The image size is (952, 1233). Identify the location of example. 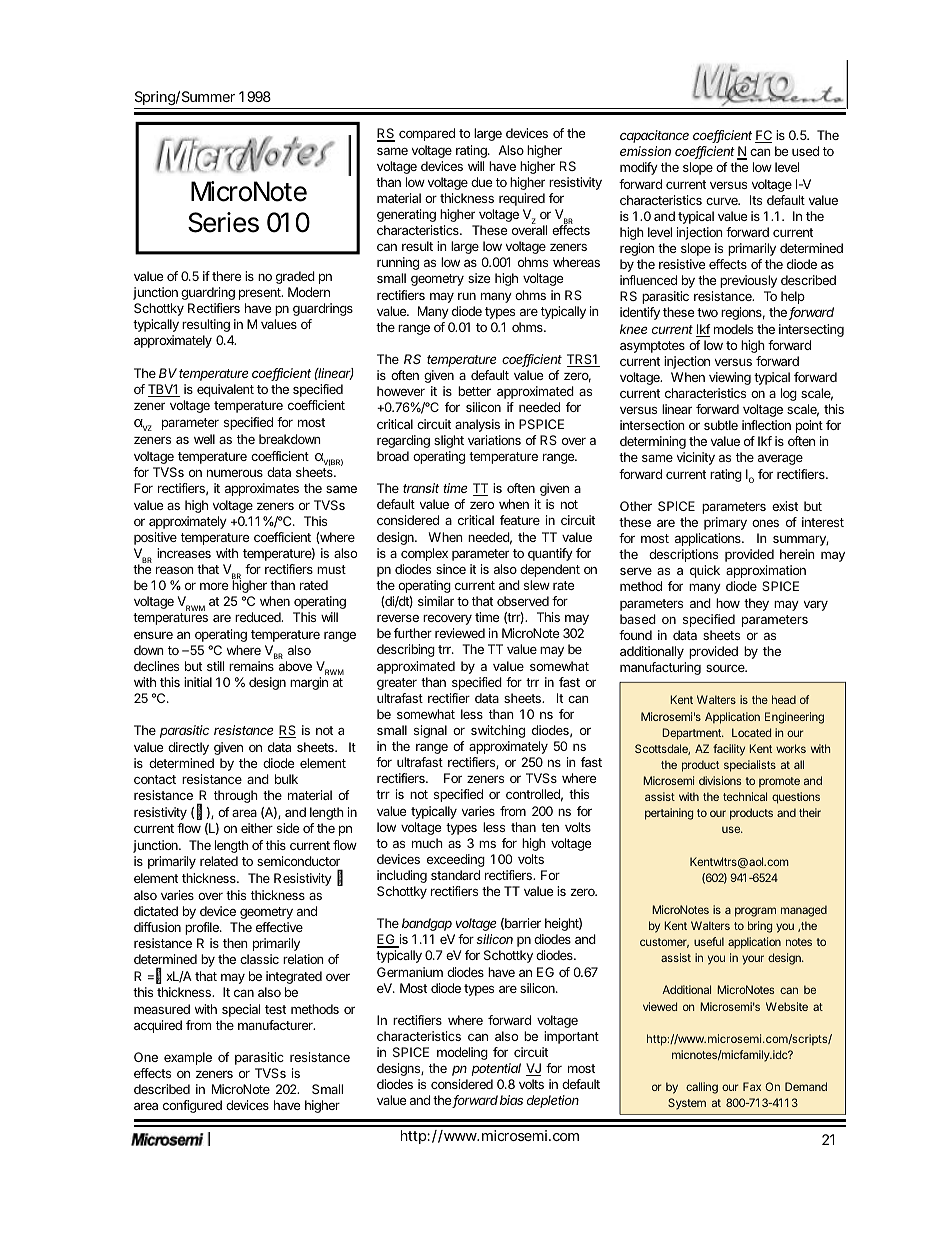
(188, 1058).
